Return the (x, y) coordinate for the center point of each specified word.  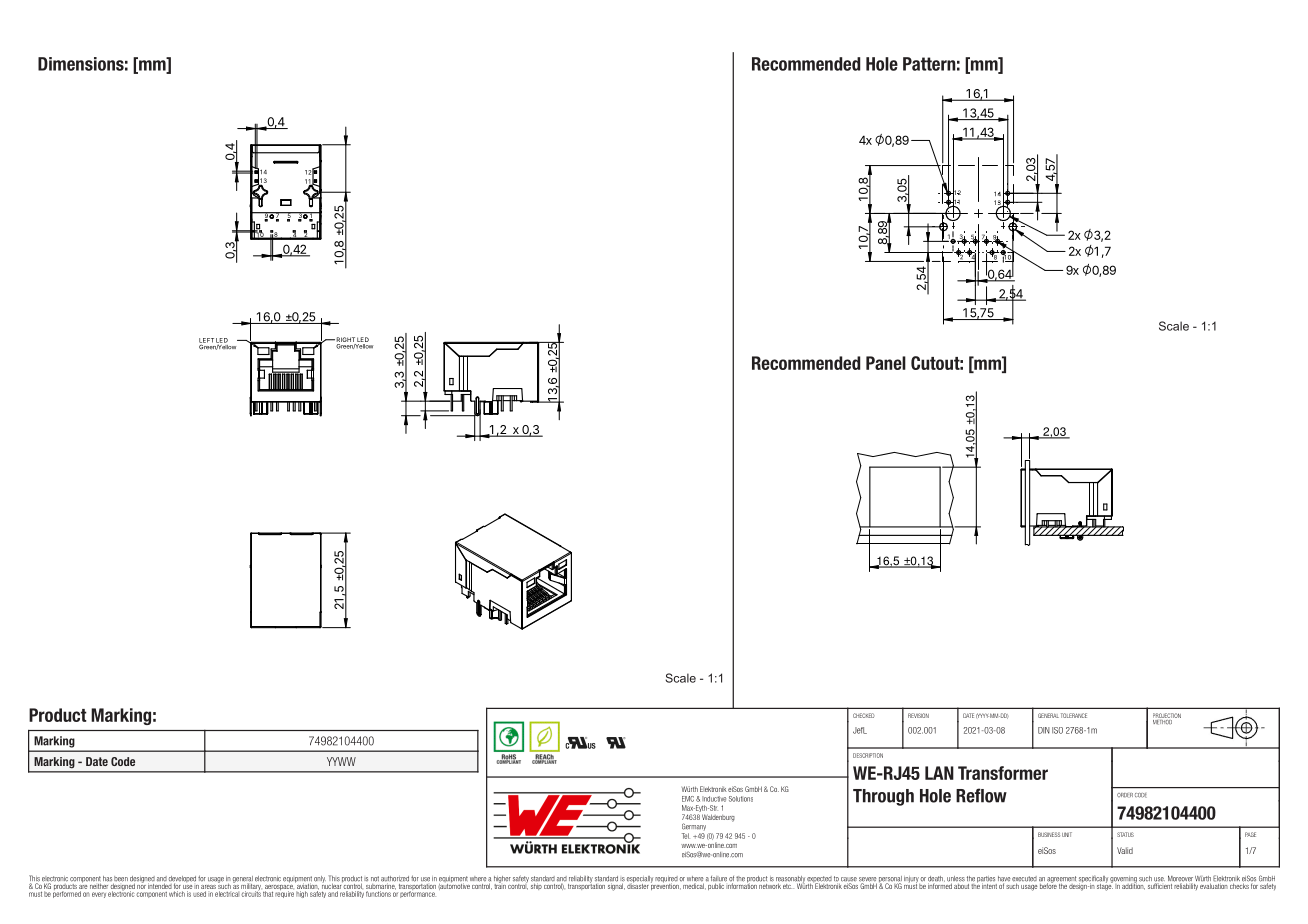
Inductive (714, 799)
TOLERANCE (1074, 715)
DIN (1044, 730)
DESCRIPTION (868, 755)
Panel (886, 363)
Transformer (1003, 773)
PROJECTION (1167, 717)
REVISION (918, 715)
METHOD (1163, 721)
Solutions (741, 799)
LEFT (206, 341)
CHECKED (864, 715)
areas (208, 887)
